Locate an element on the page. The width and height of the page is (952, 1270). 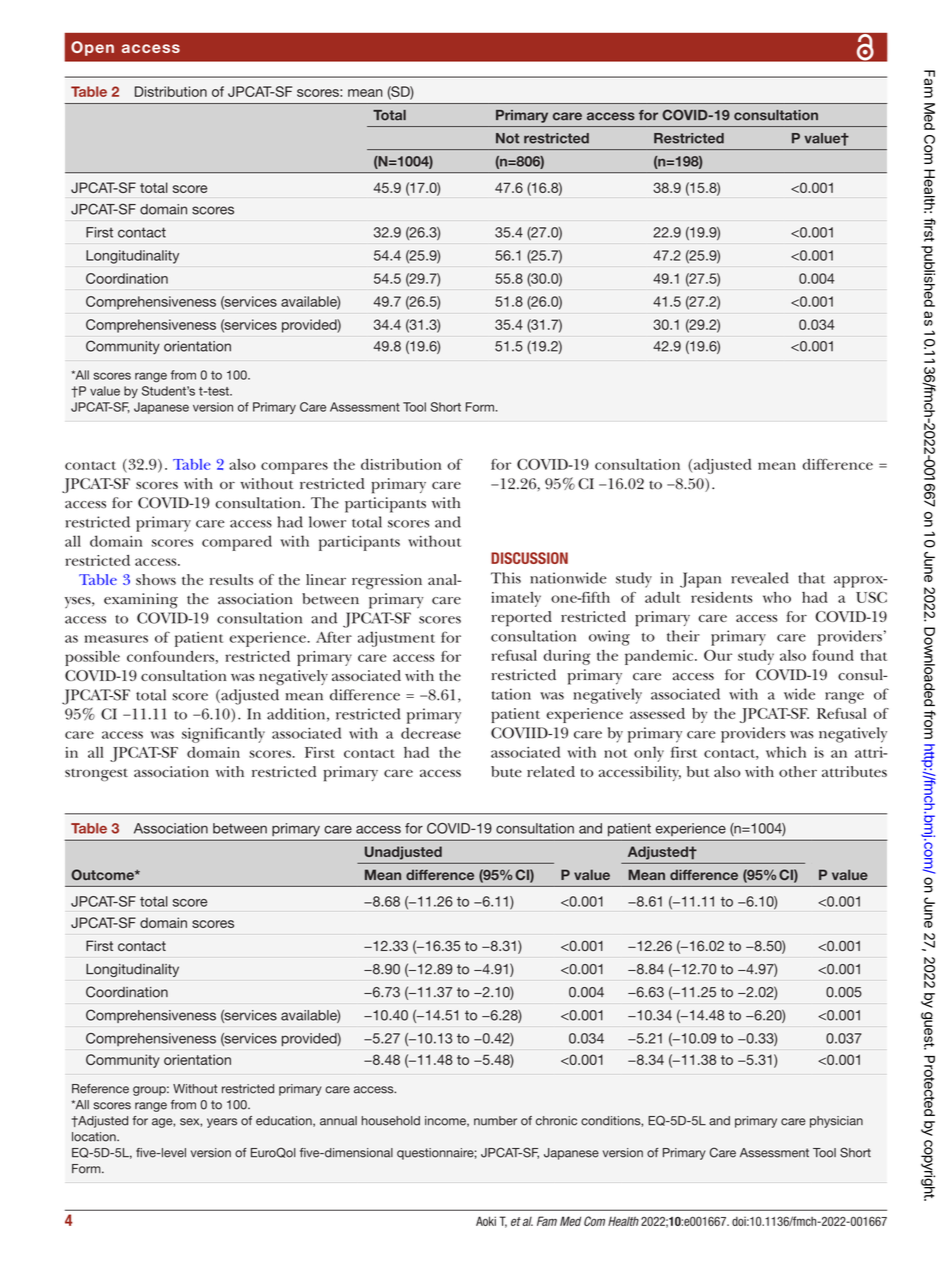
reported is located at coordinates (521, 619).
